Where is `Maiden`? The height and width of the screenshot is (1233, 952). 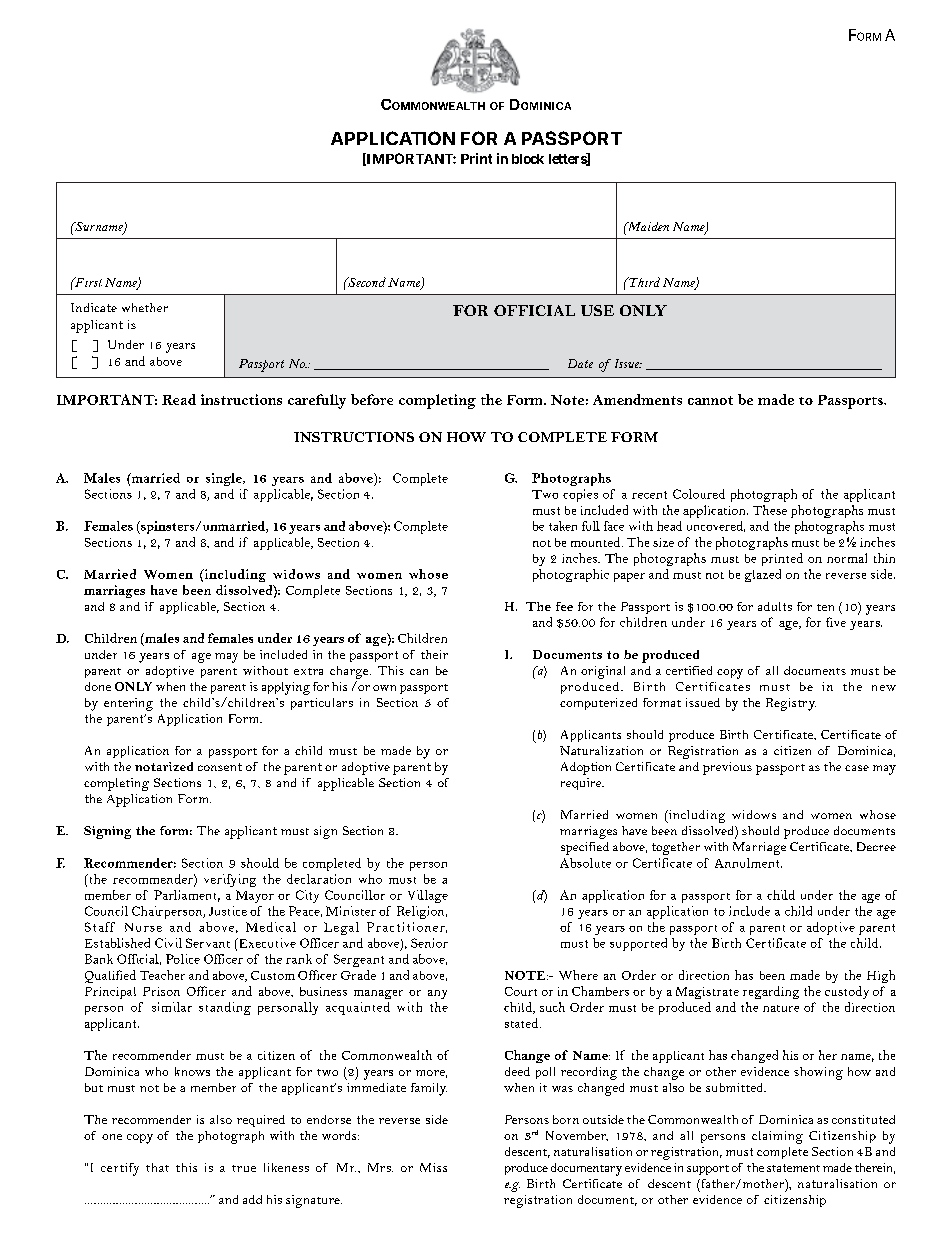 Maiden is located at coordinates (647, 226).
